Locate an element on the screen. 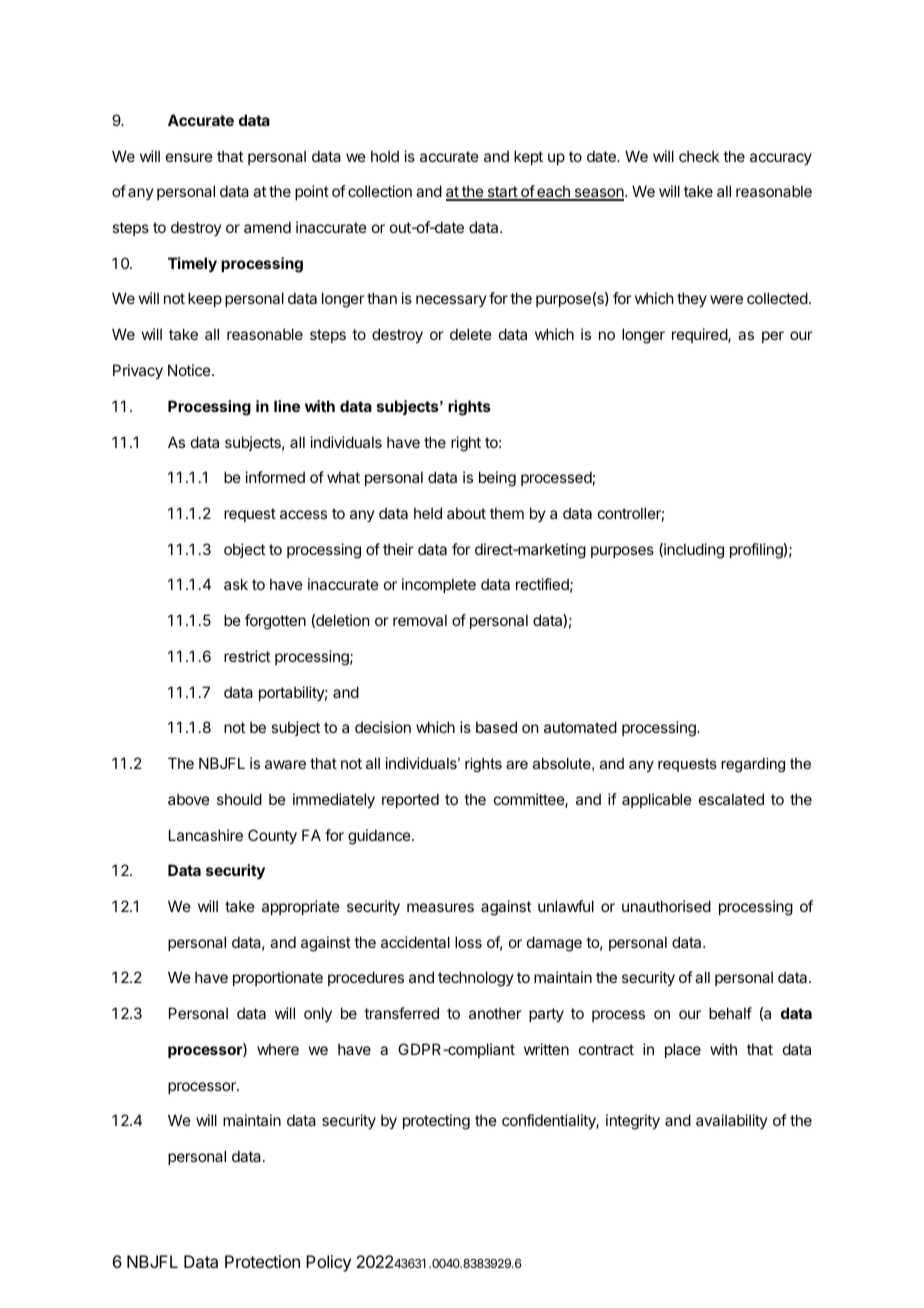 The height and width of the screenshot is (1308, 924). behalf is located at coordinates (730, 1013).
